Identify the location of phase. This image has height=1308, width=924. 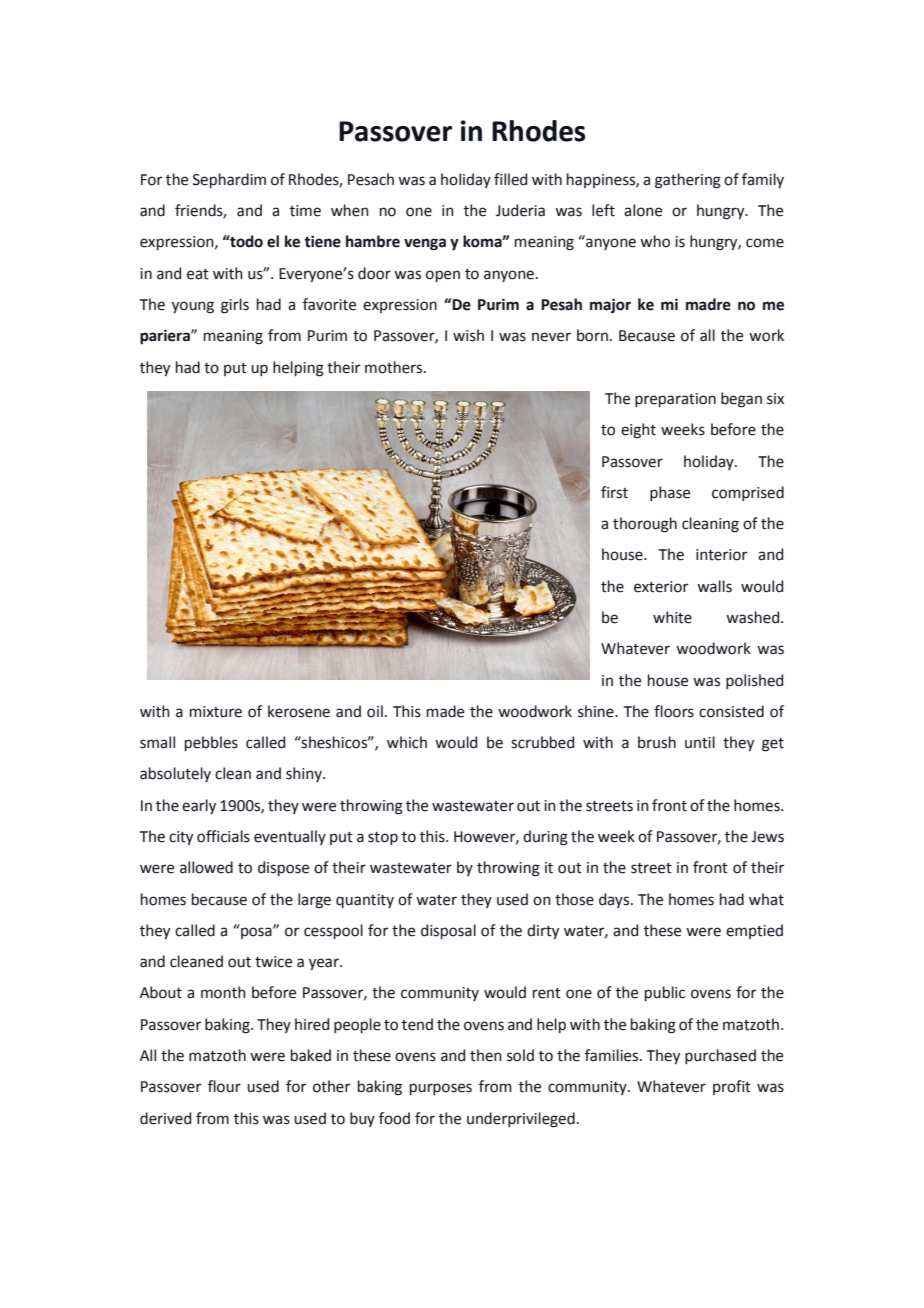
(670, 493).
